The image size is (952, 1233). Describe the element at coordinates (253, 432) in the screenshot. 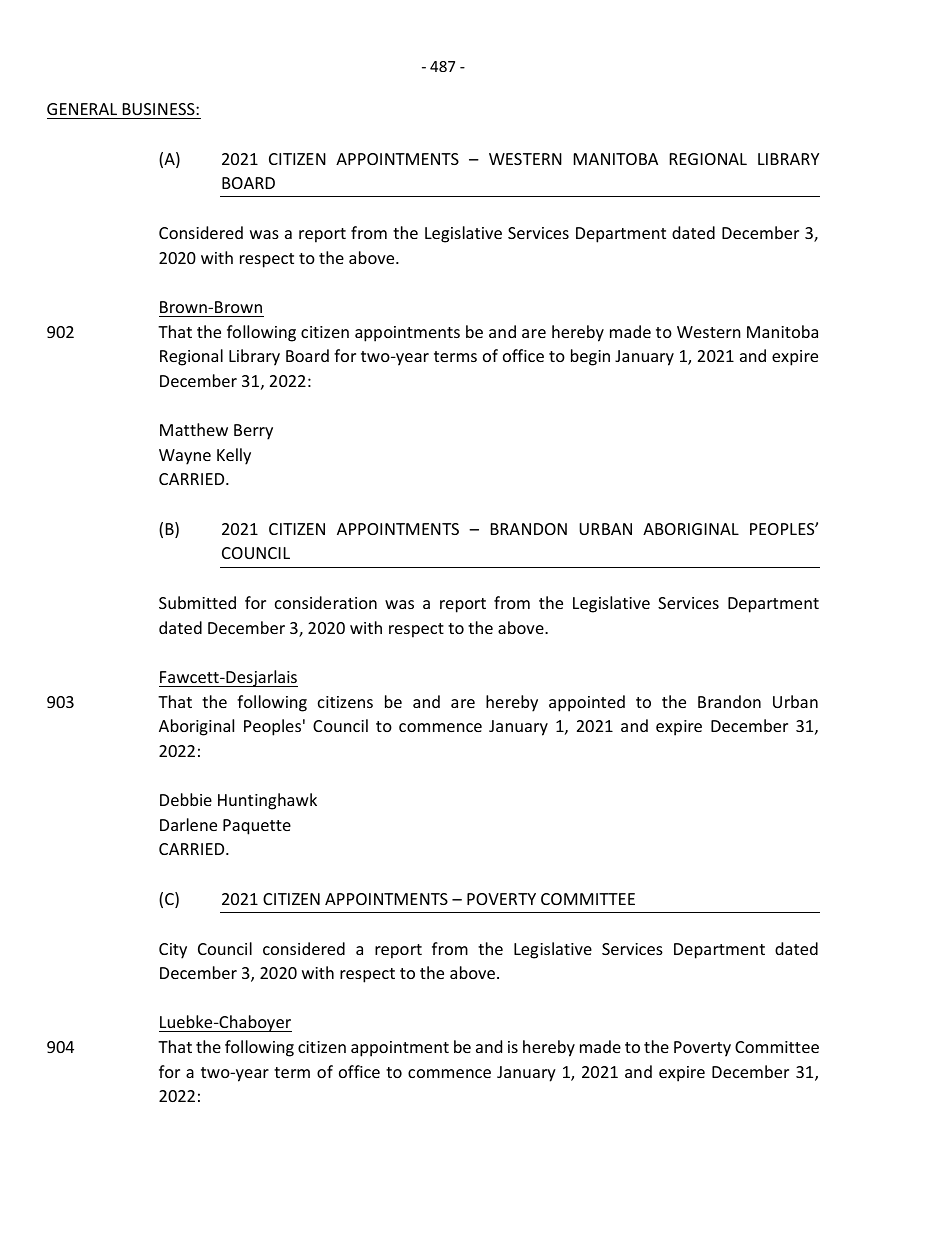

I see `Berry` at that location.
